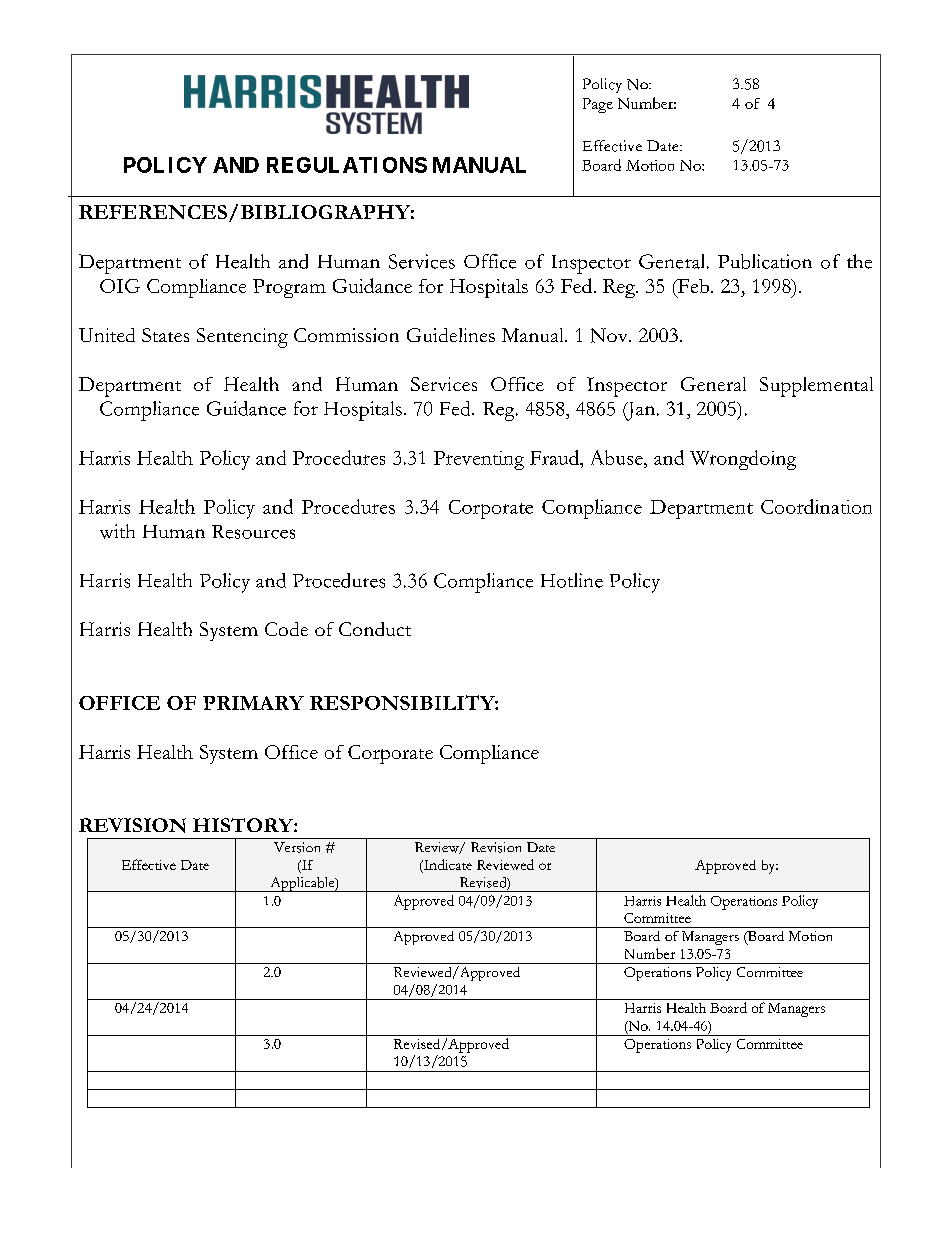 The height and width of the document is (1233, 952). Describe the element at coordinates (244, 825) in the document. I see `HISTORY` at that location.
